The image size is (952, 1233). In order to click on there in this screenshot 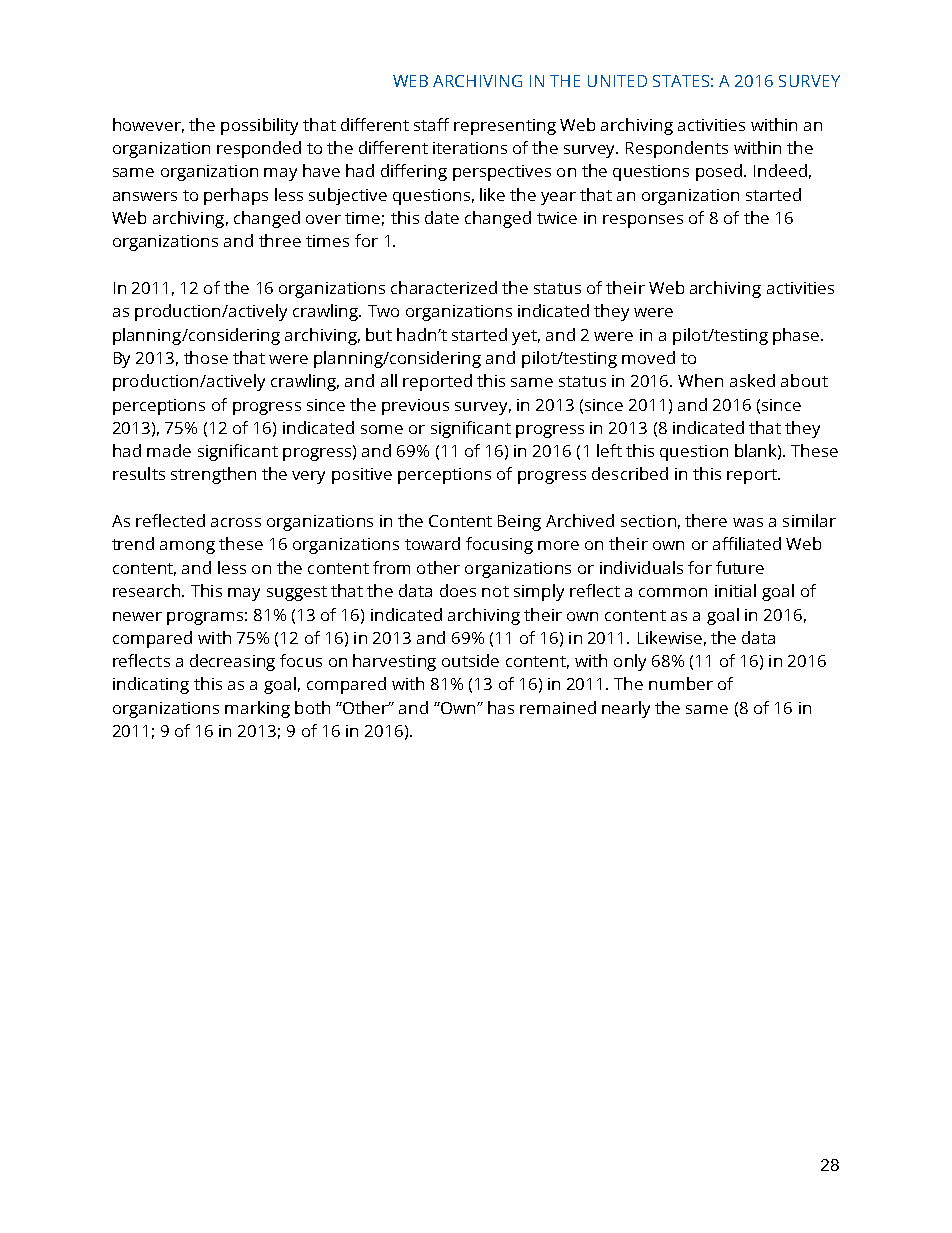, I will do `click(706, 520)`.
